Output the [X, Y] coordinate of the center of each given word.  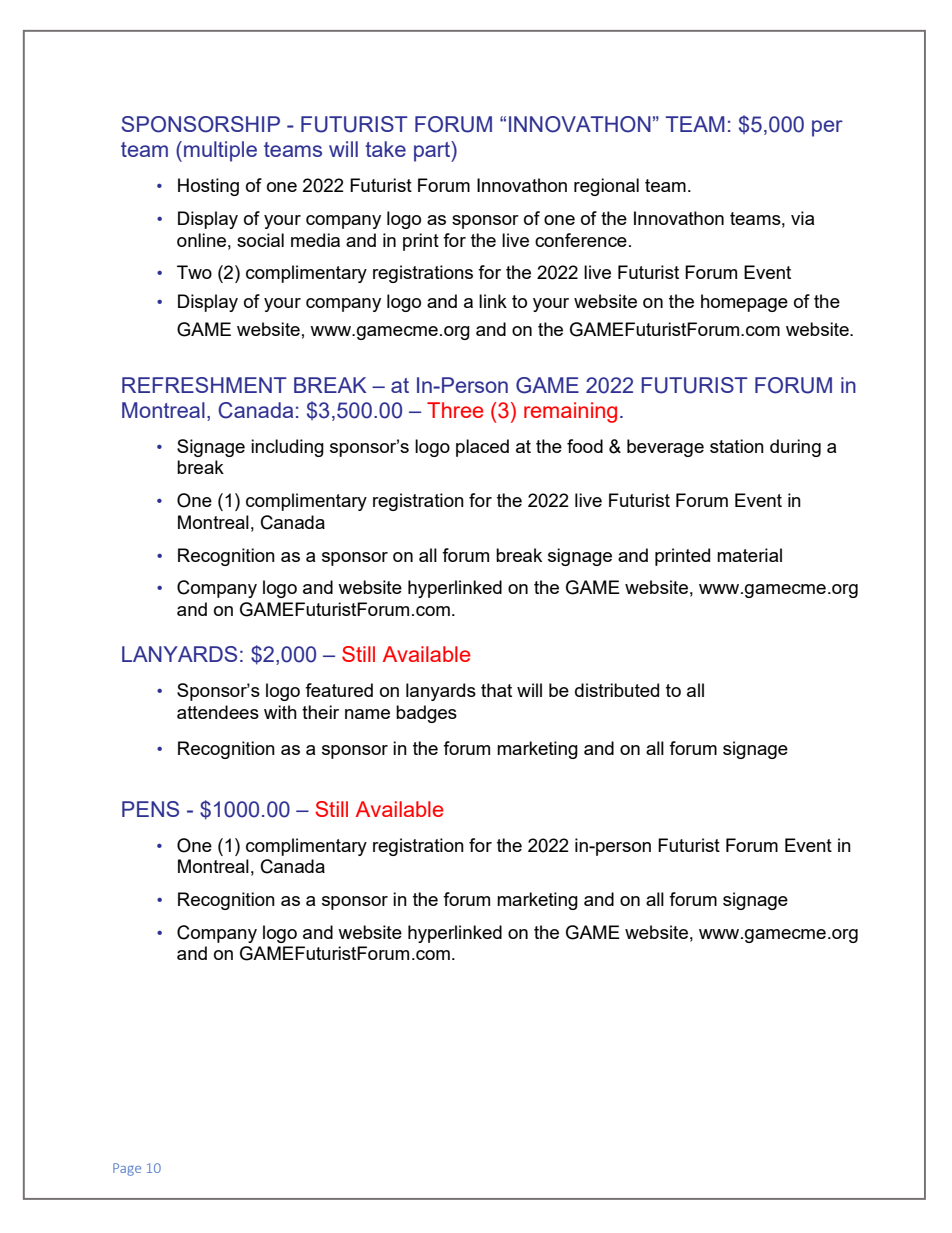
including [287, 448]
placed [482, 448]
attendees [218, 712]
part [433, 151]
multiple [220, 151]
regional [606, 187]
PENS [150, 809]
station [737, 446]
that [496, 690]
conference [581, 240]
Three [455, 410]
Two [194, 272]
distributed [617, 690]
